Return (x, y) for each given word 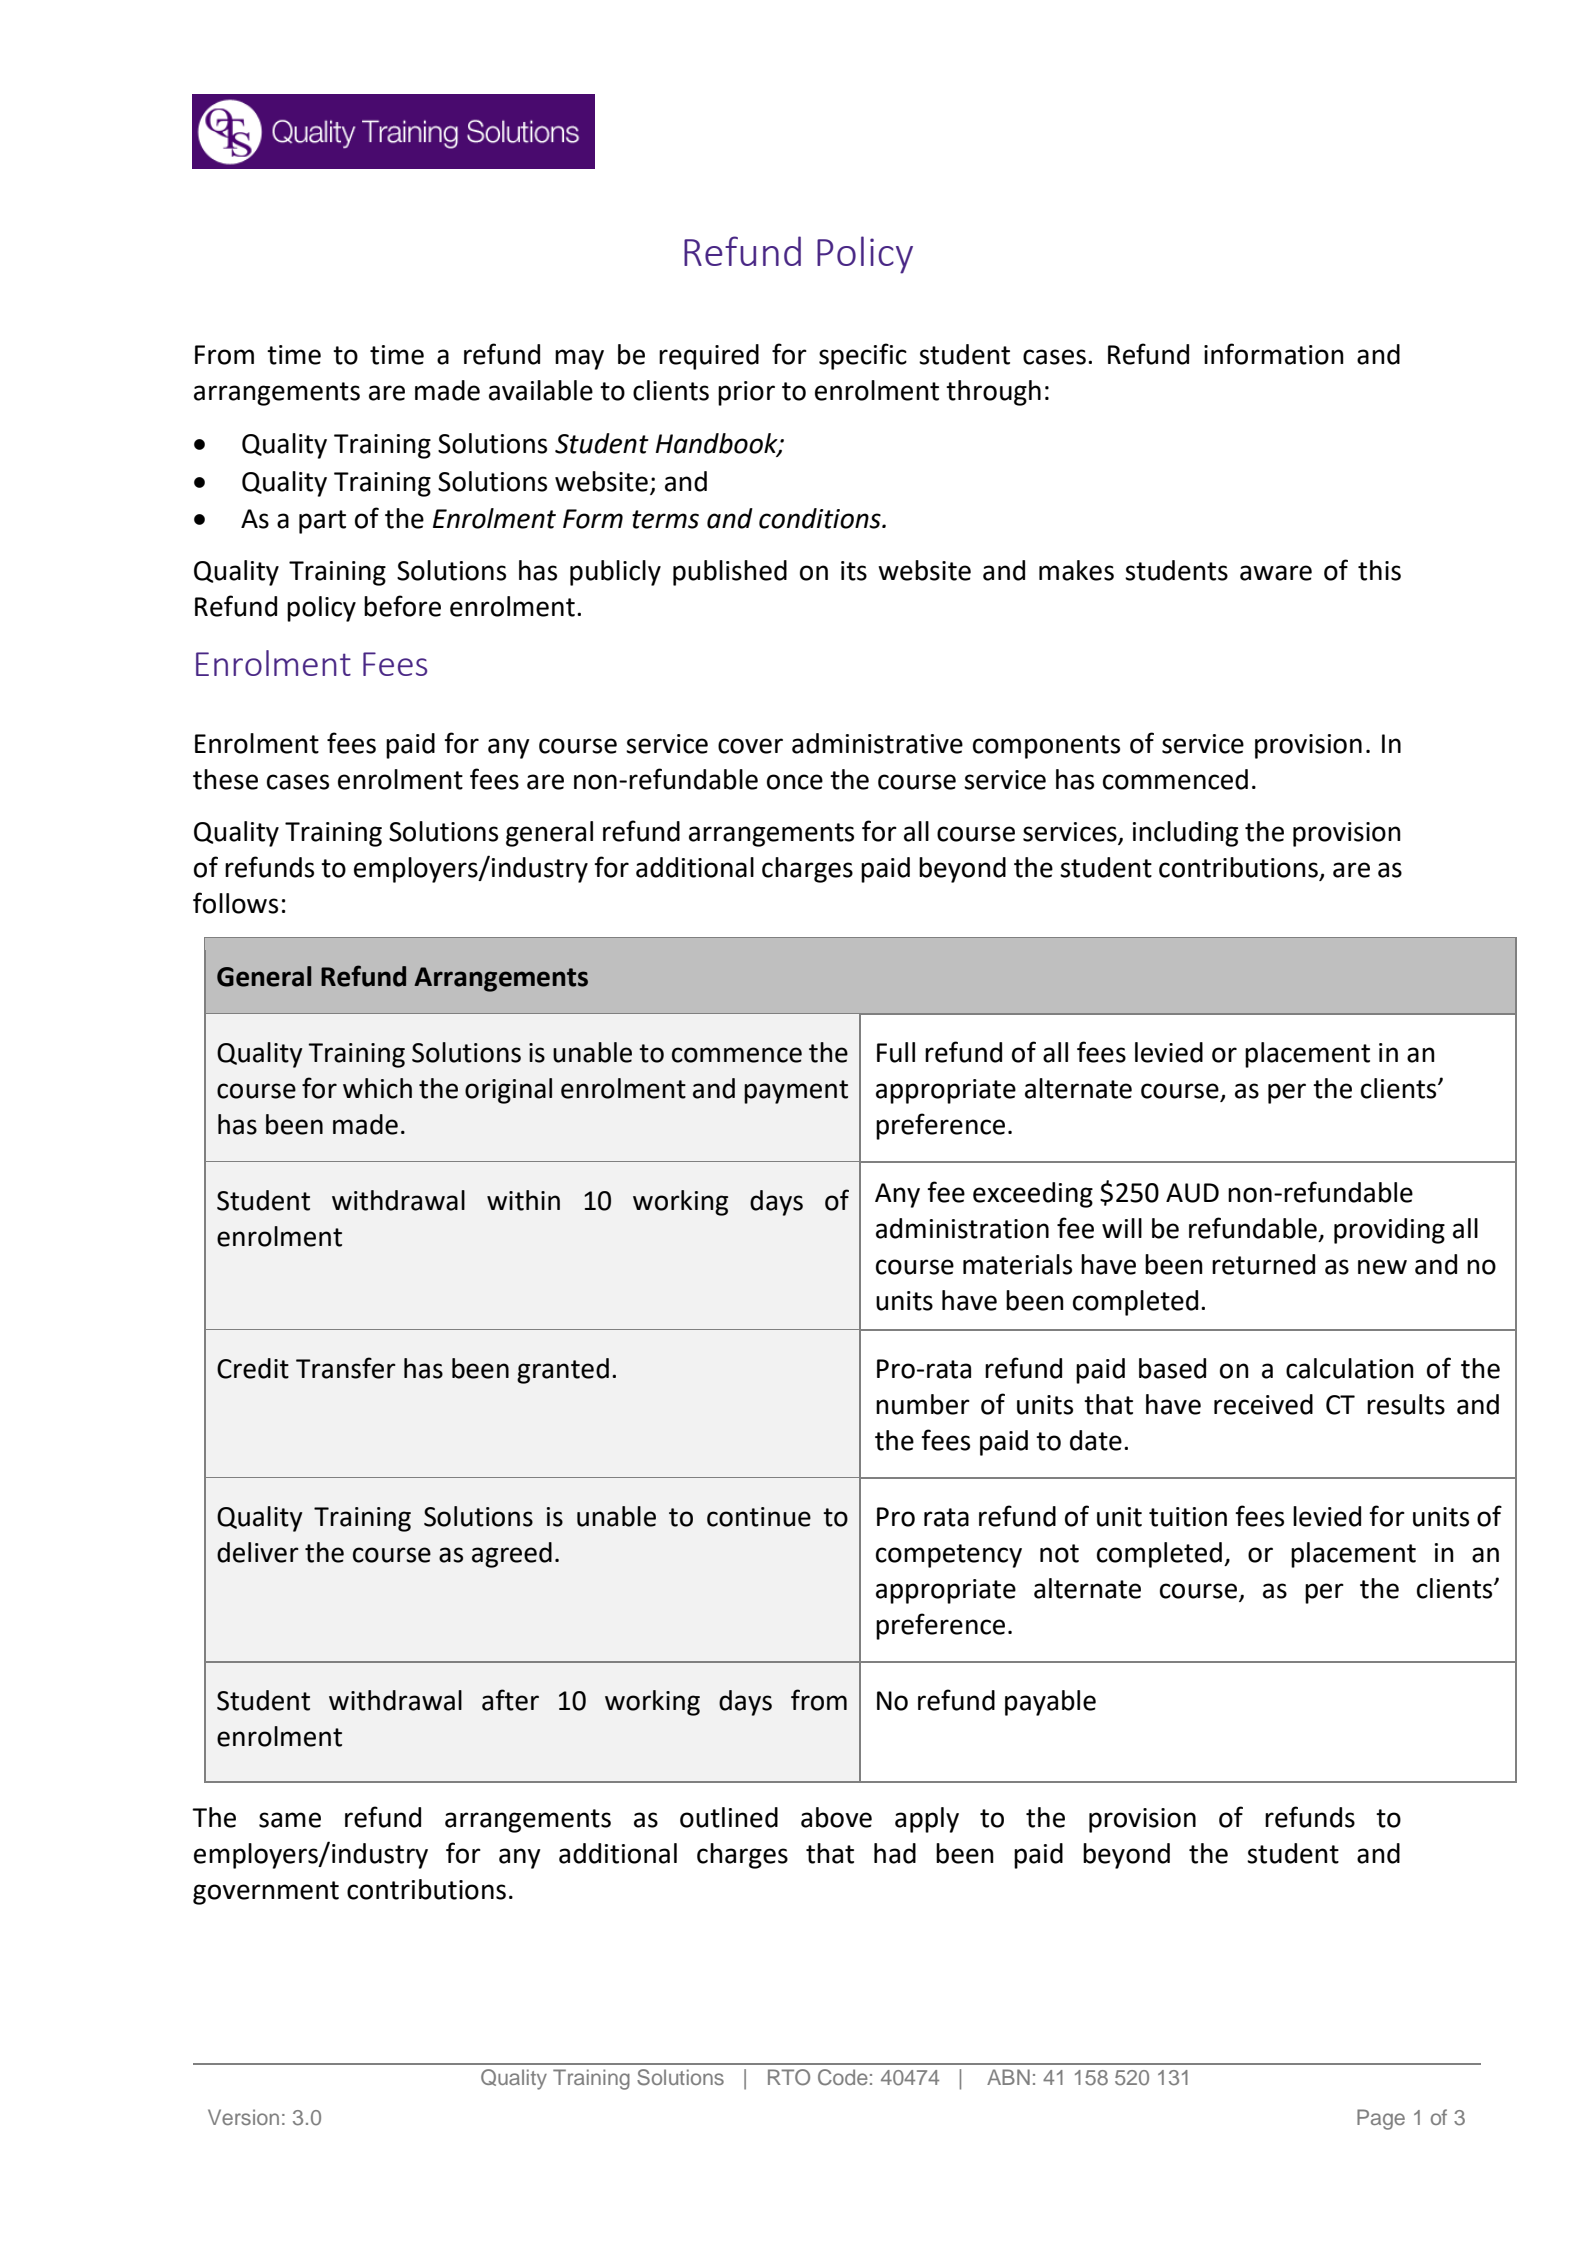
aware (1276, 573)
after (510, 1700)
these (225, 779)
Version (243, 2117)
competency (949, 1556)
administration (962, 1228)
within (523, 1200)
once (795, 782)
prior (746, 393)
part (322, 522)
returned (1263, 1264)
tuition (1188, 1517)
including (1185, 834)
